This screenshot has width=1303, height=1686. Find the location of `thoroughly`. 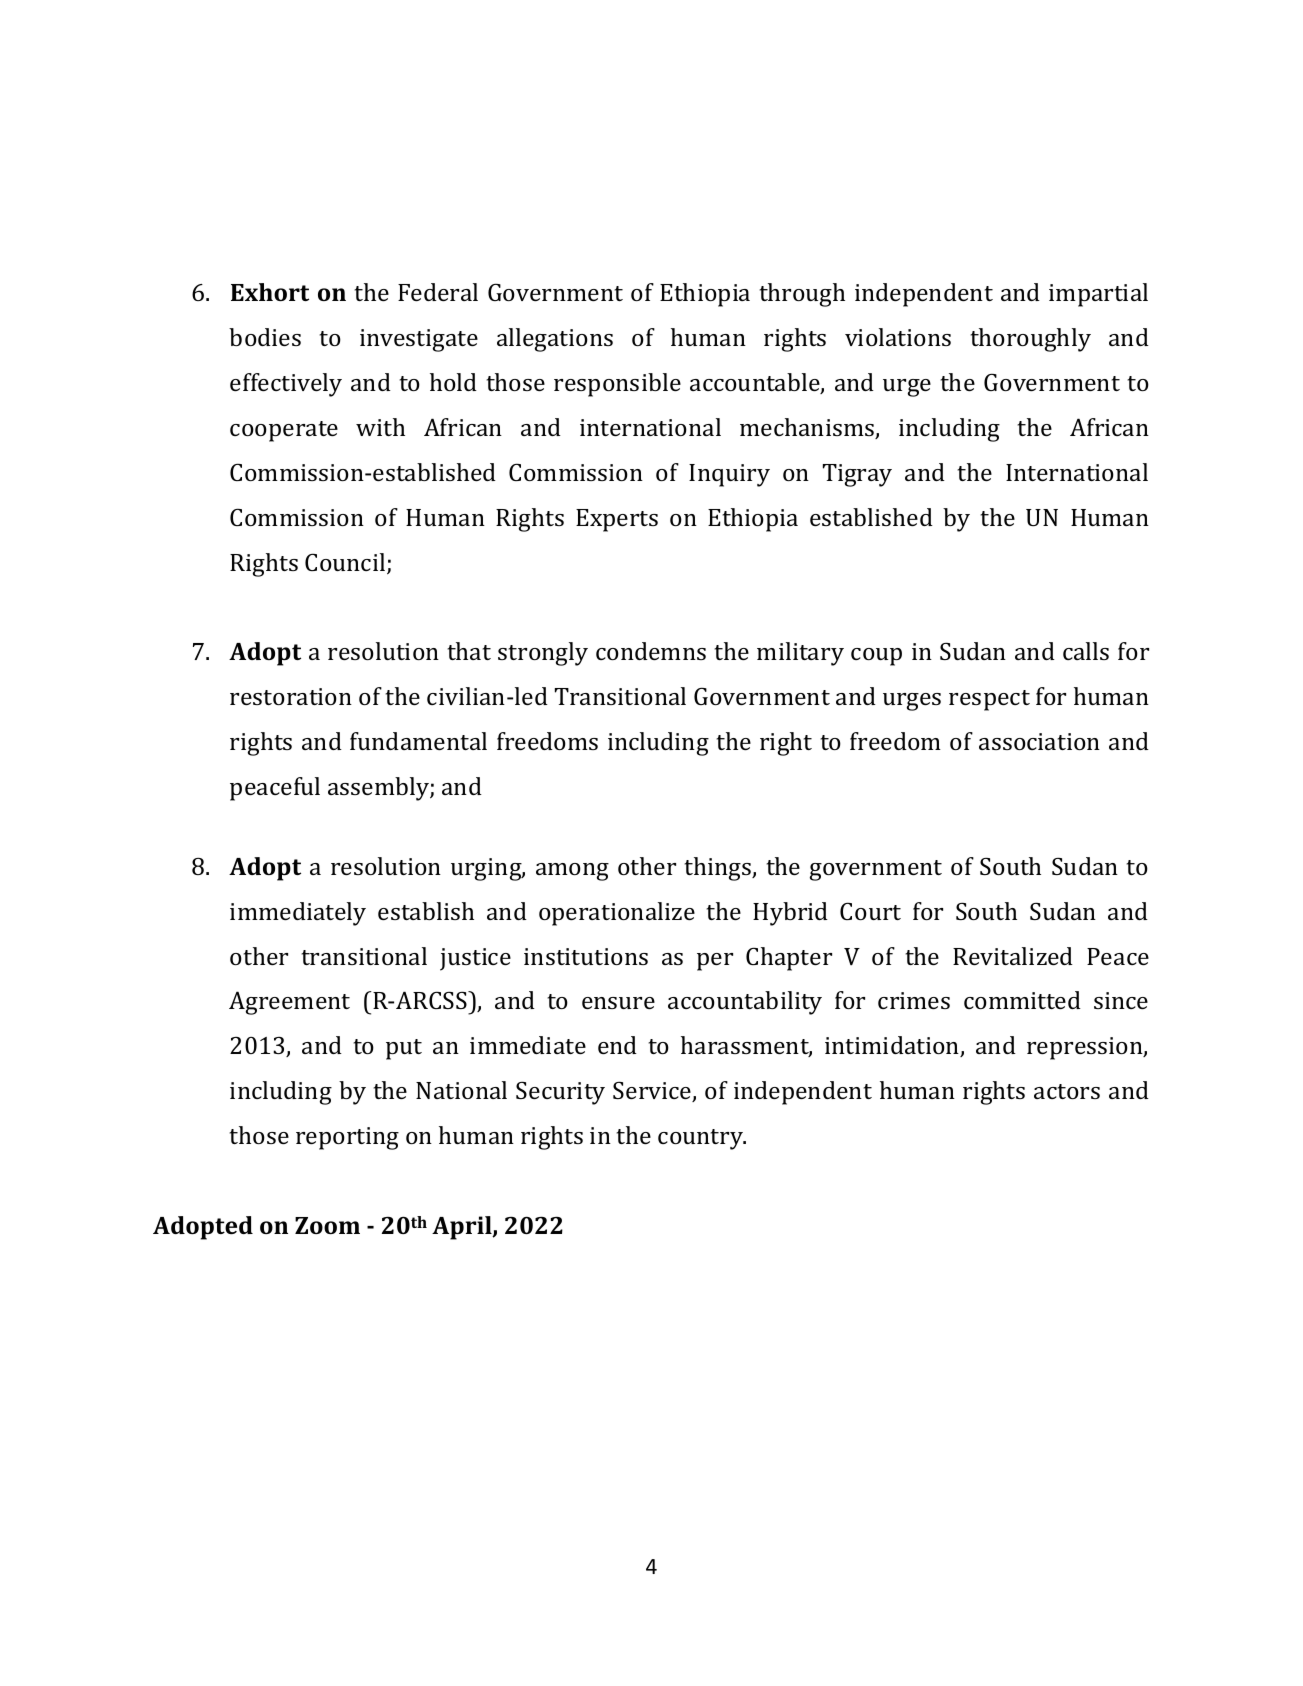

thoroughly is located at coordinates (1030, 340).
